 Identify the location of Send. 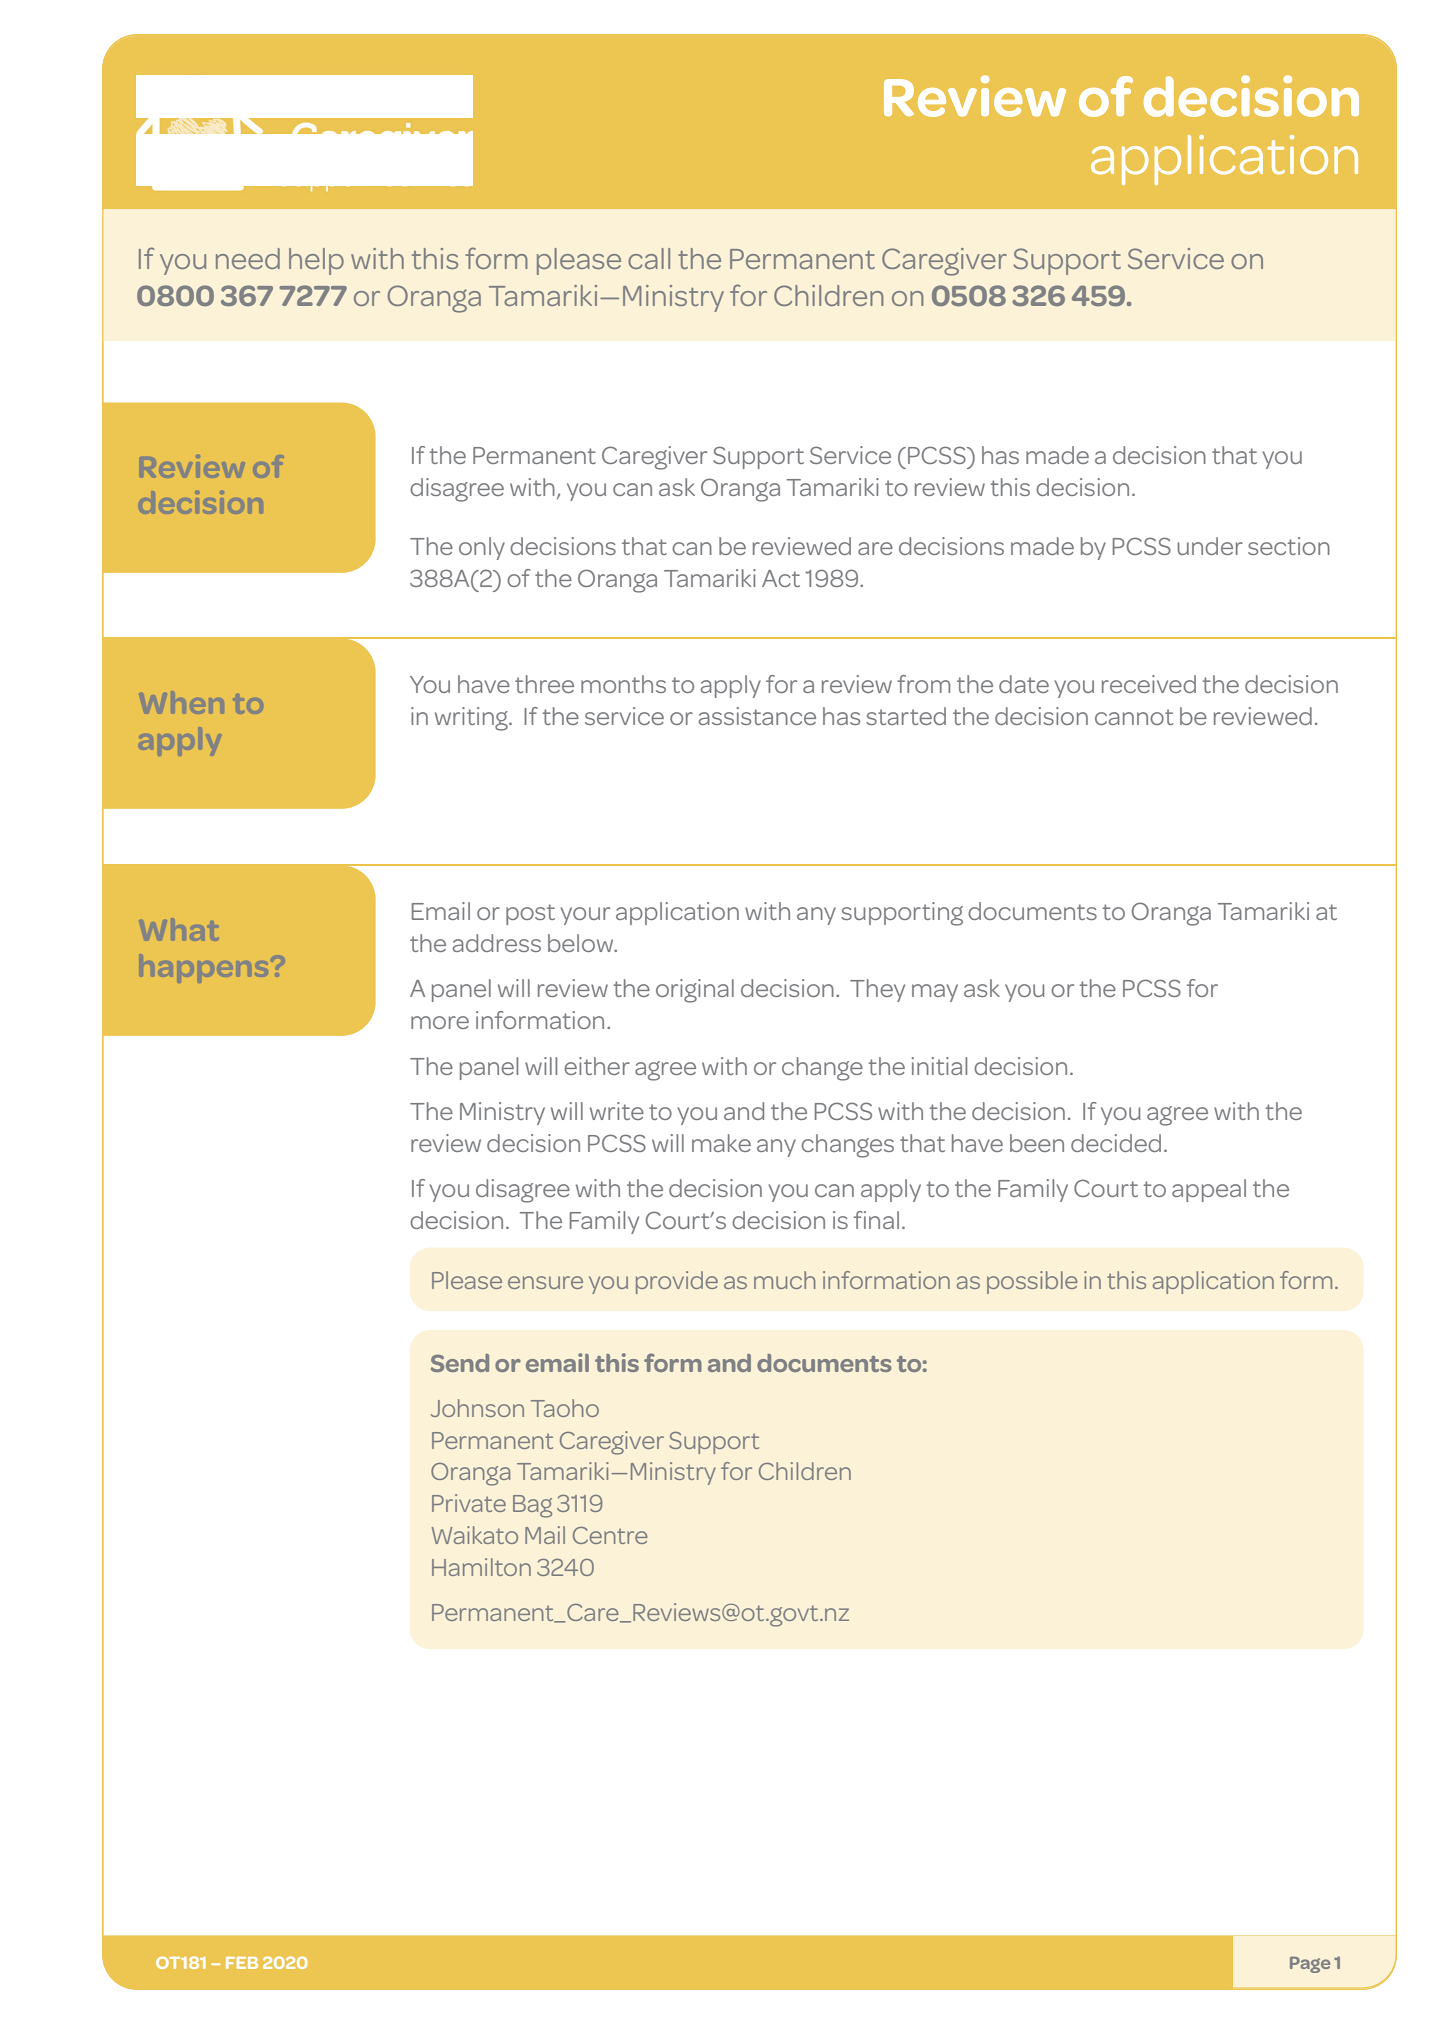
(460, 1363).
